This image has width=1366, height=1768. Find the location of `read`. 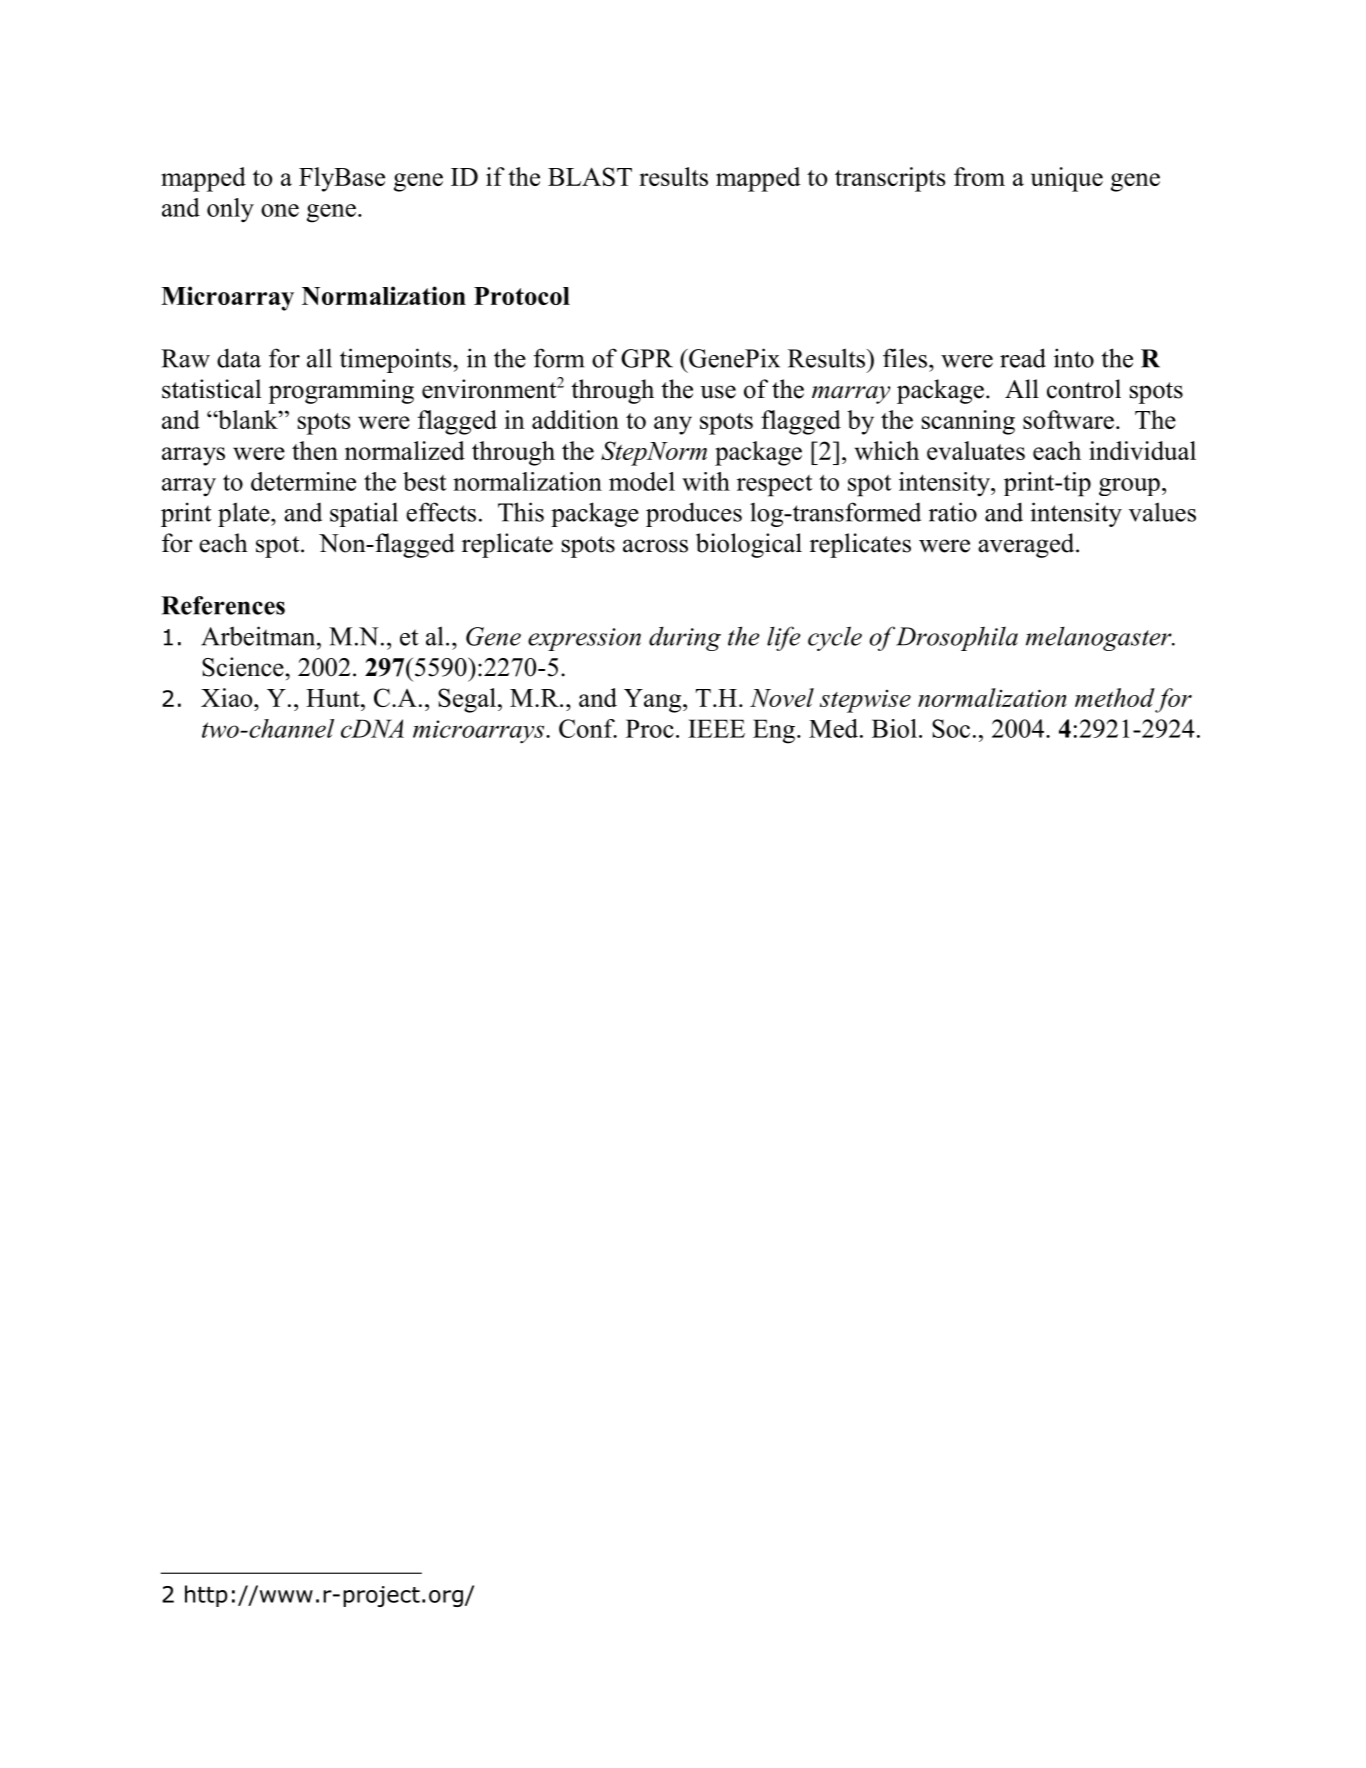

read is located at coordinates (1023, 358).
